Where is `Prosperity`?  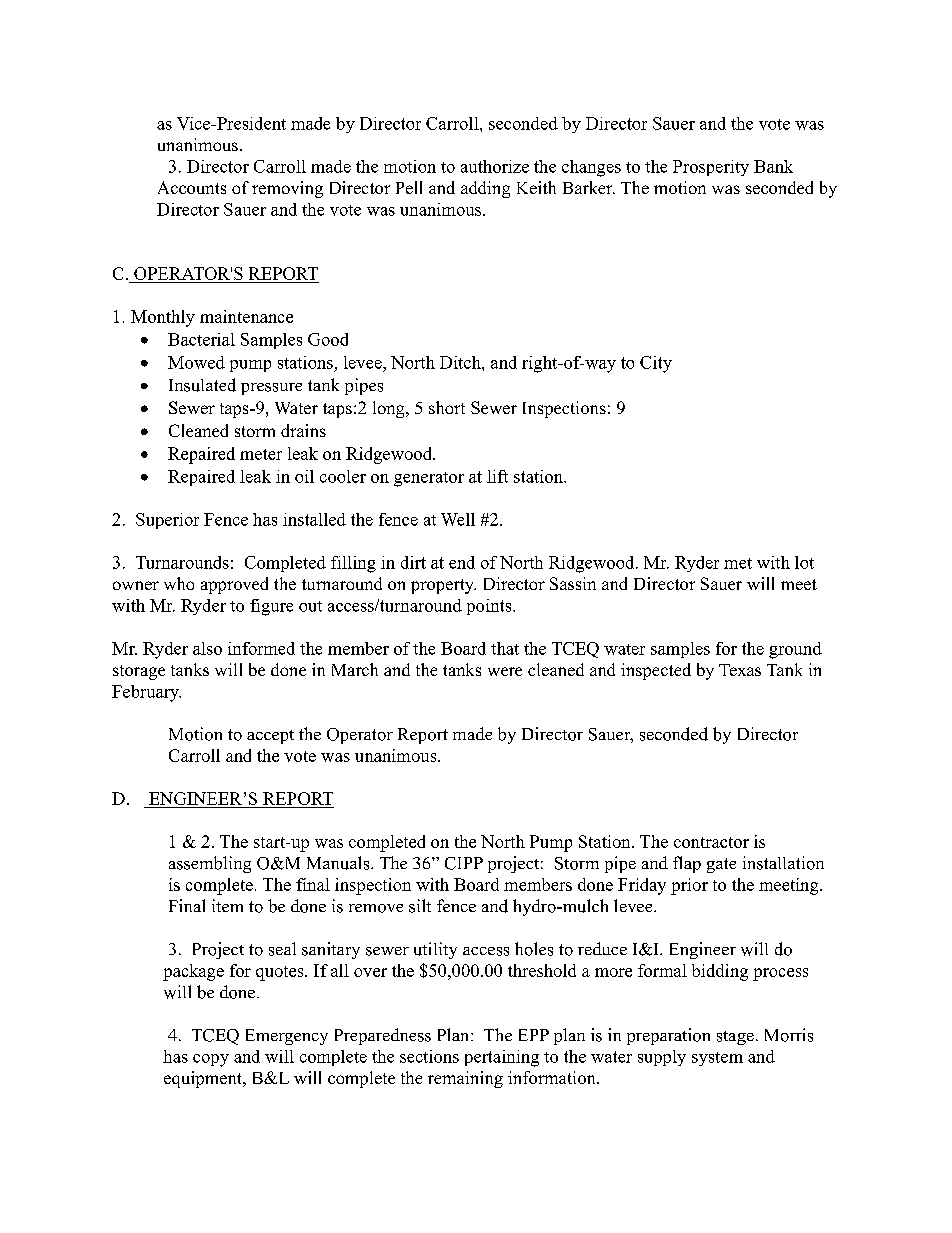 Prosperity is located at coordinates (711, 168).
